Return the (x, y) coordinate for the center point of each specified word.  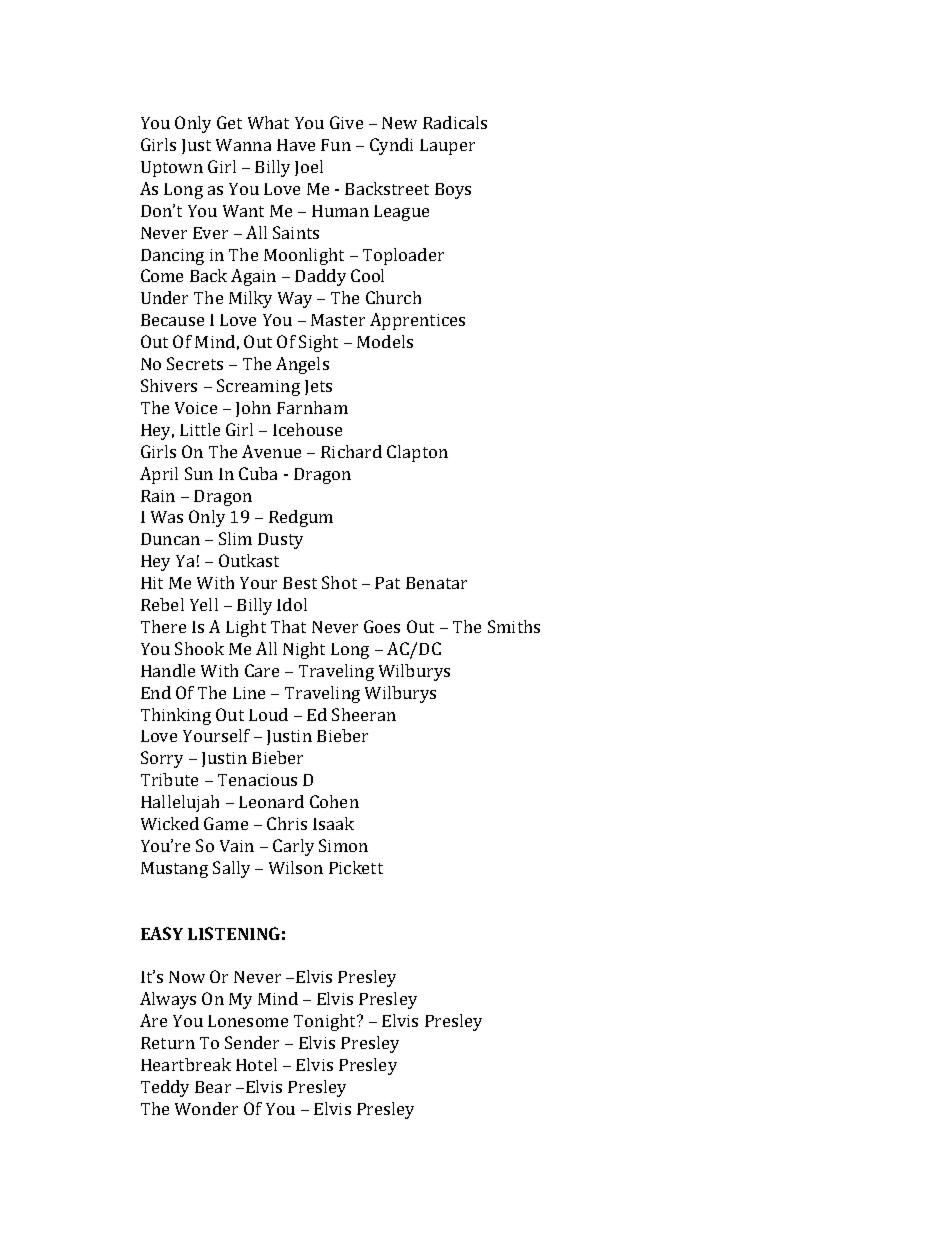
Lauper (447, 147)
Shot (339, 582)
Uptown (172, 169)
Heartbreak (186, 1064)
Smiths (514, 626)
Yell (204, 604)
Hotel (256, 1064)
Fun (336, 145)
